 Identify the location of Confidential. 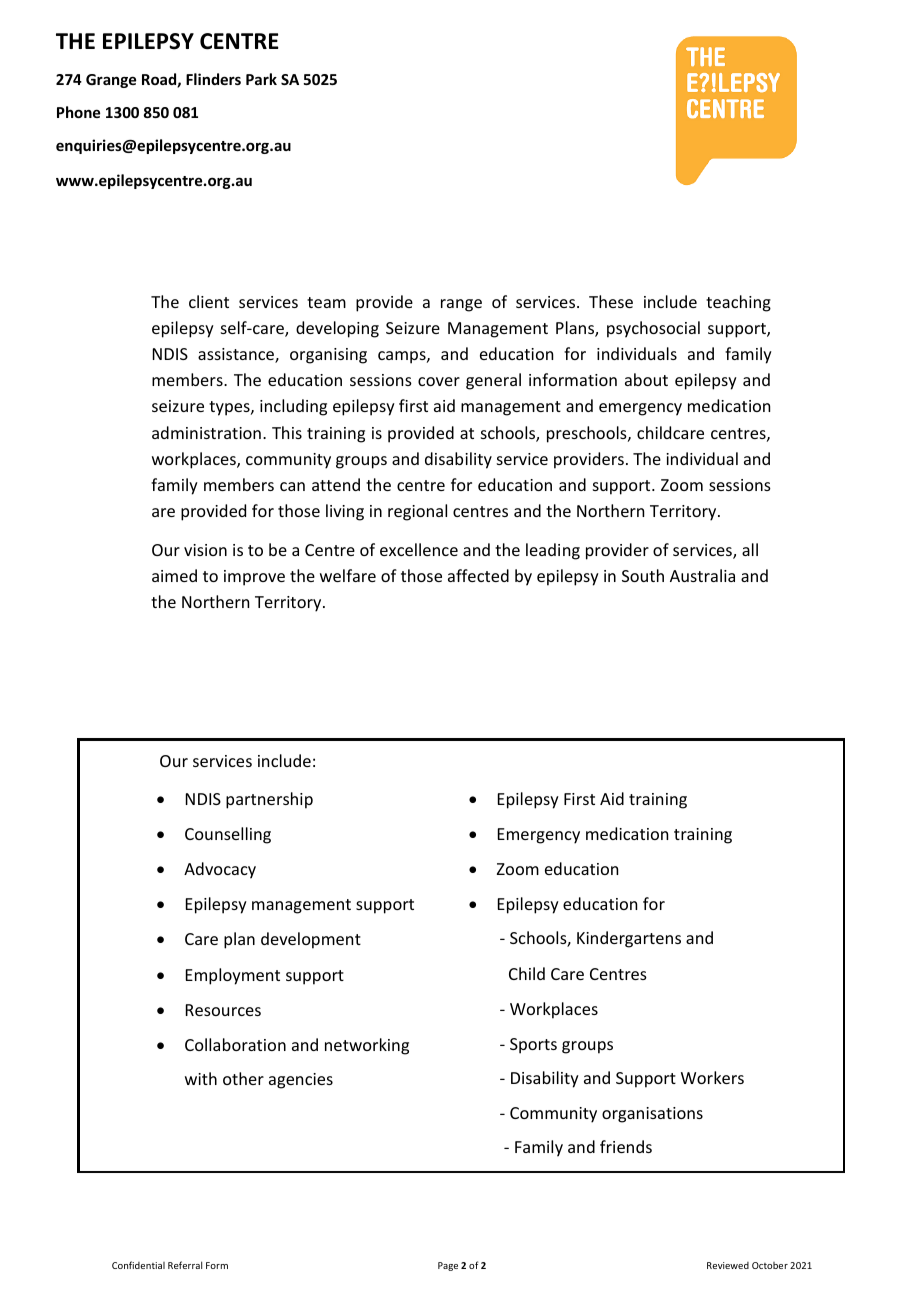
(138, 1265).
